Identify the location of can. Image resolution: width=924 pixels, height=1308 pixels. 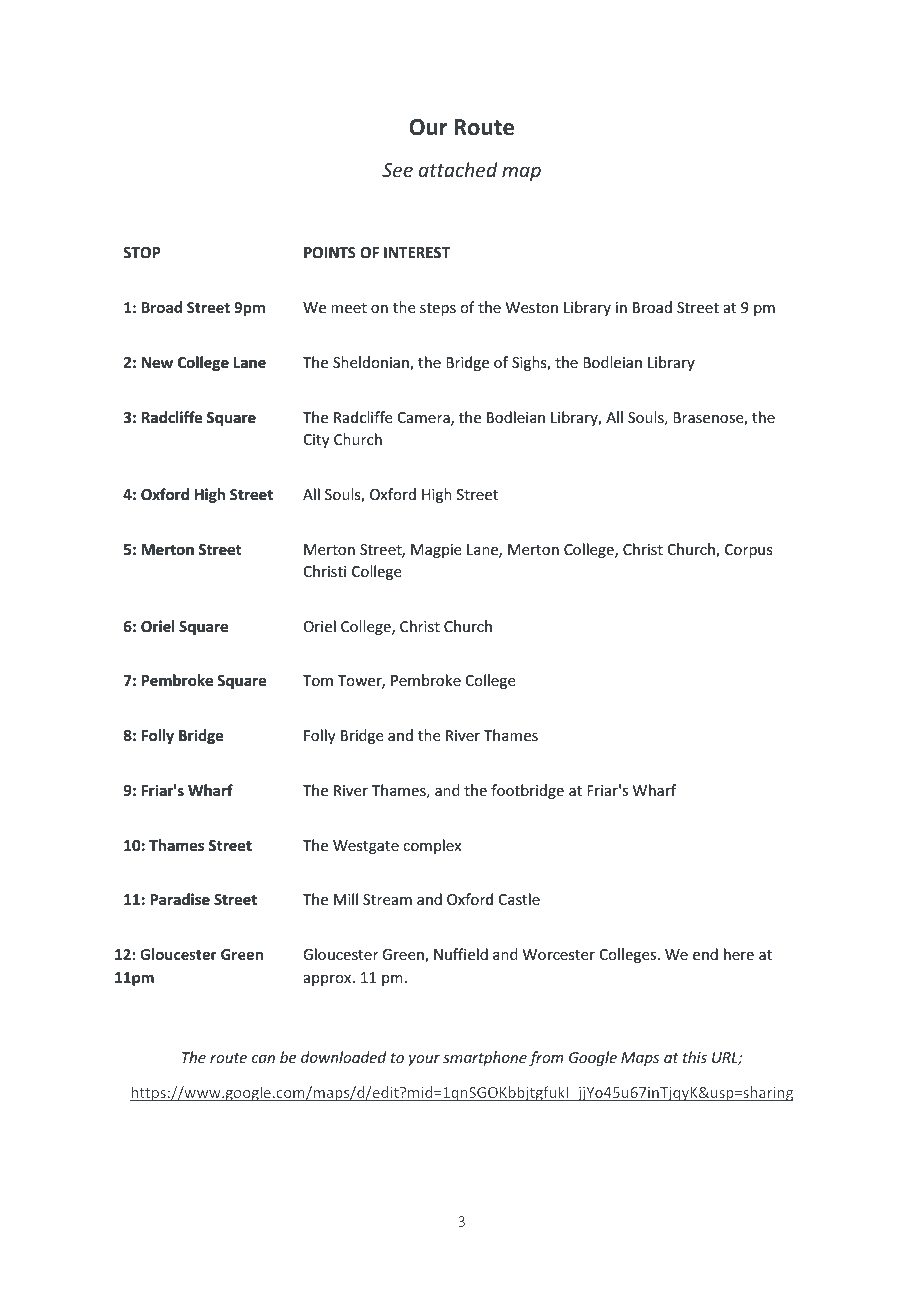
(263, 1059).
